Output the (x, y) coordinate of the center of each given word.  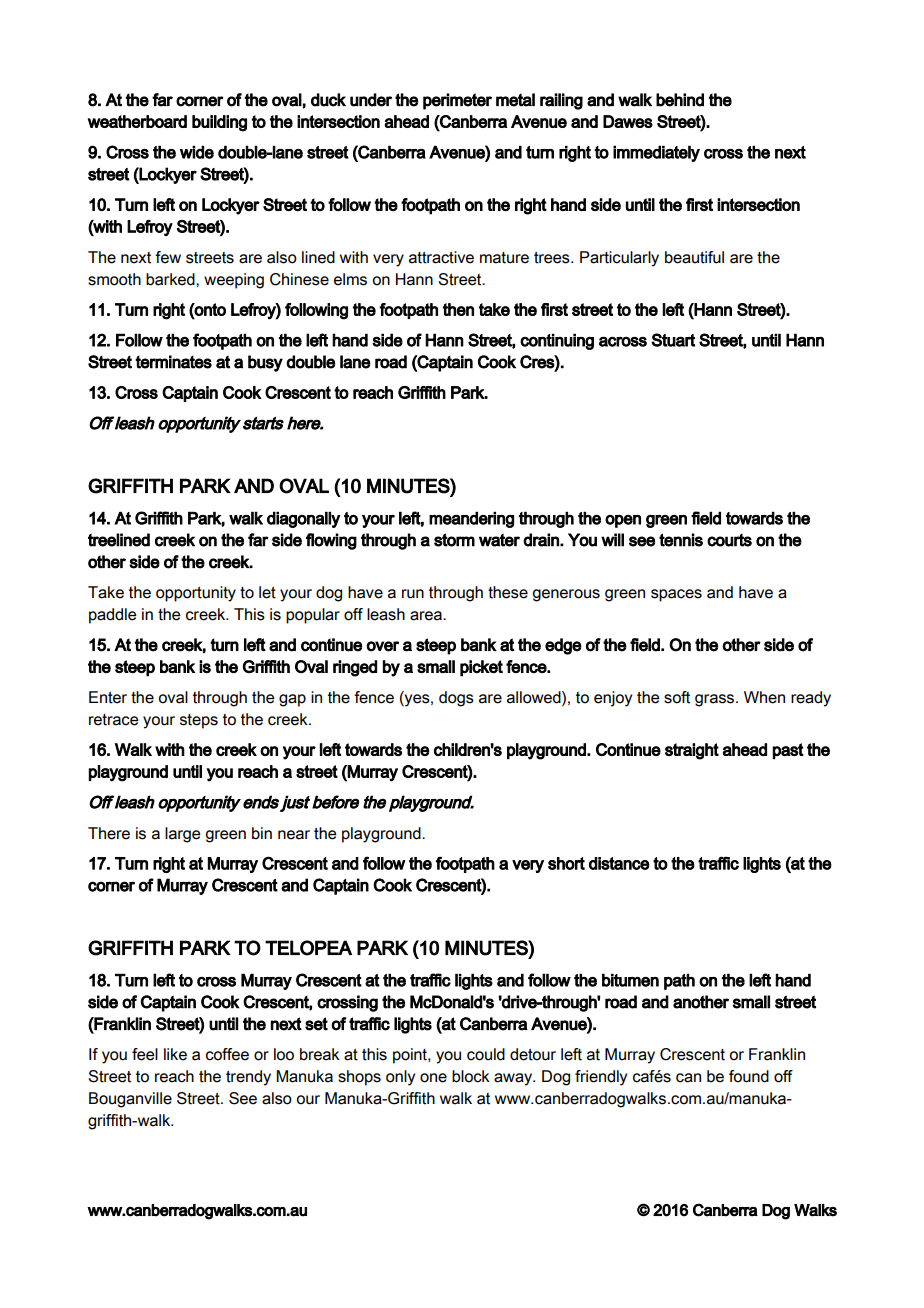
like (175, 1054)
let (267, 592)
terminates (173, 362)
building (219, 123)
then (458, 309)
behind (680, 100)
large (183, 835)
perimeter (457, 101)
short (566, 863)
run (413, 594)
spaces (676, 595)
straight (692, 751)
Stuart (673, 340)
